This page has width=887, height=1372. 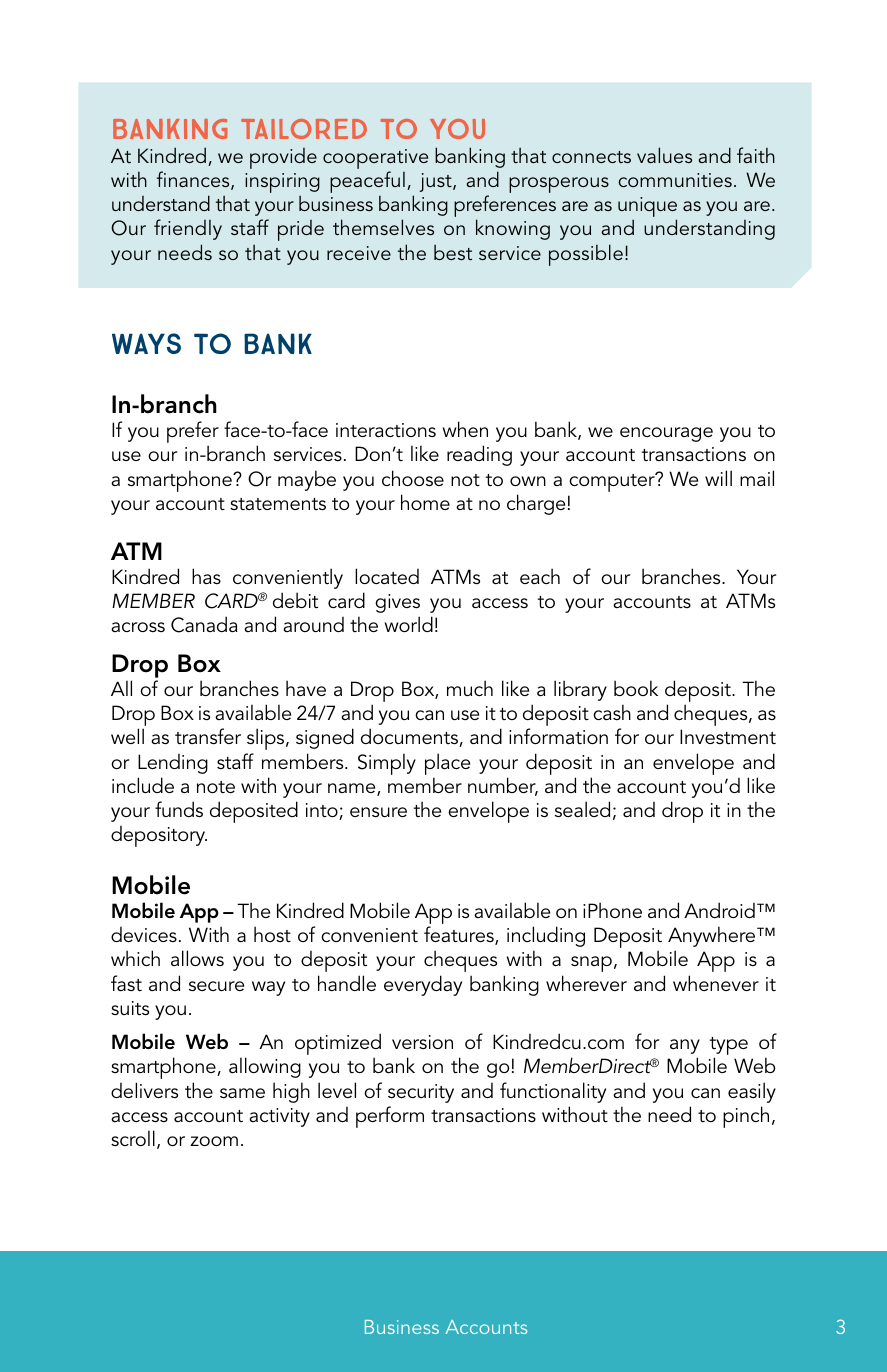 I want to click on finances, so click(x=194, y=180).
